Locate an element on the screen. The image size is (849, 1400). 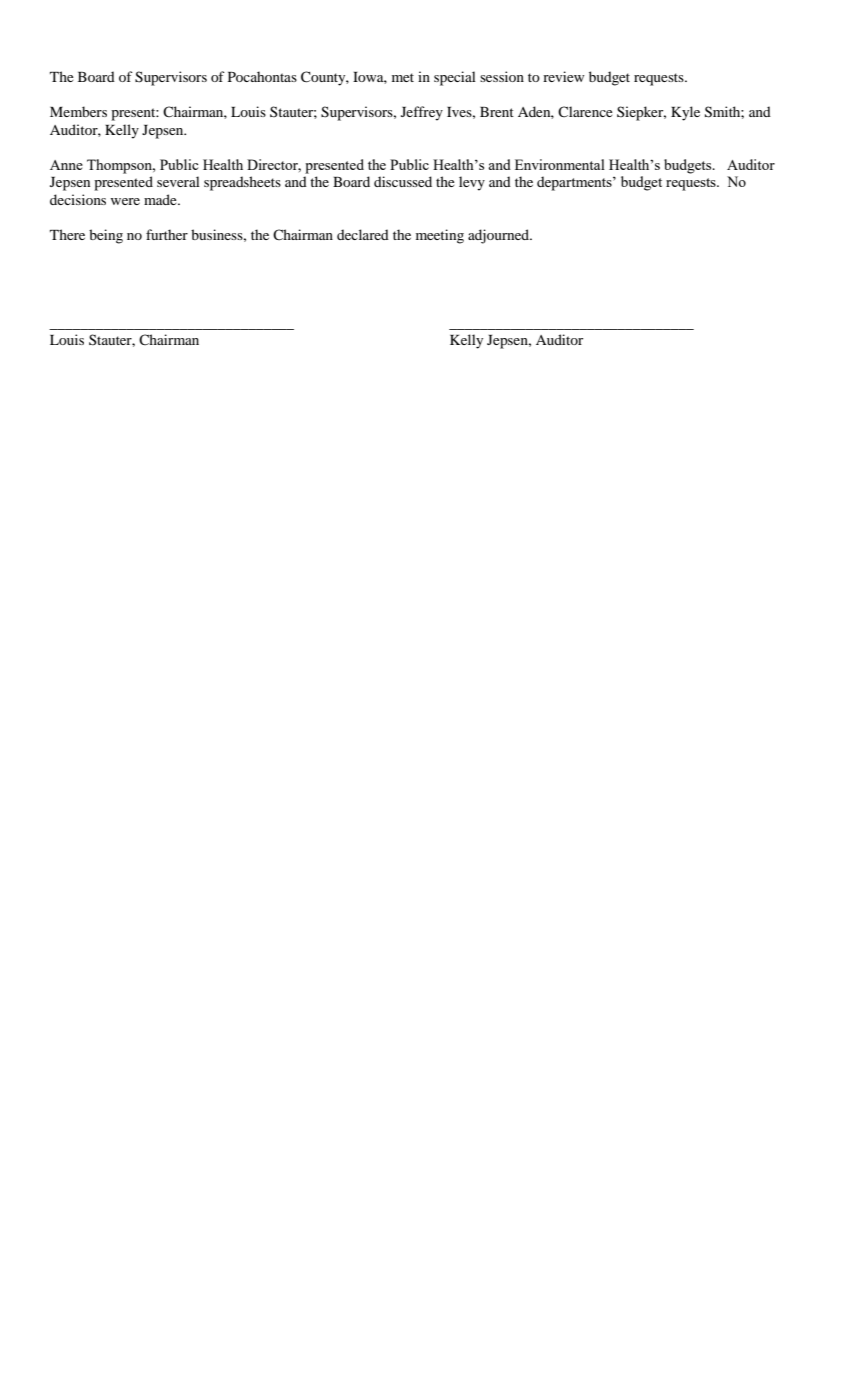
review is located at coordinates (564, 76).
